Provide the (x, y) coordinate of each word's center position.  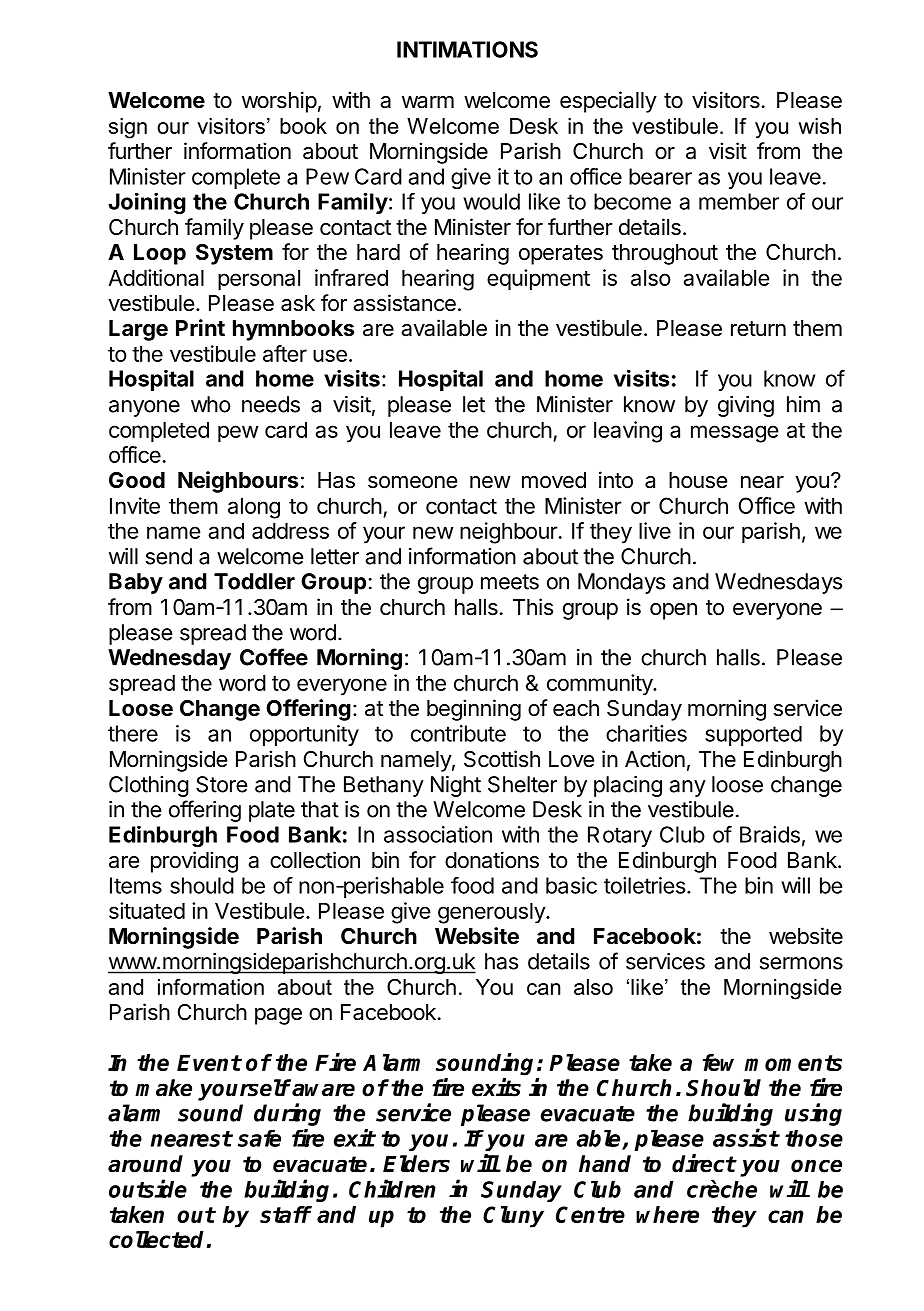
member (739, 201)
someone (412, 482)
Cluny (513, 1217)
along (254, 508)
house (698, 480)
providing (194, 862)
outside (148, 1188)
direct (704, 1163)
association (438, 834)
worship (279, 102)
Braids (770, 834)
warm (428, 102)
